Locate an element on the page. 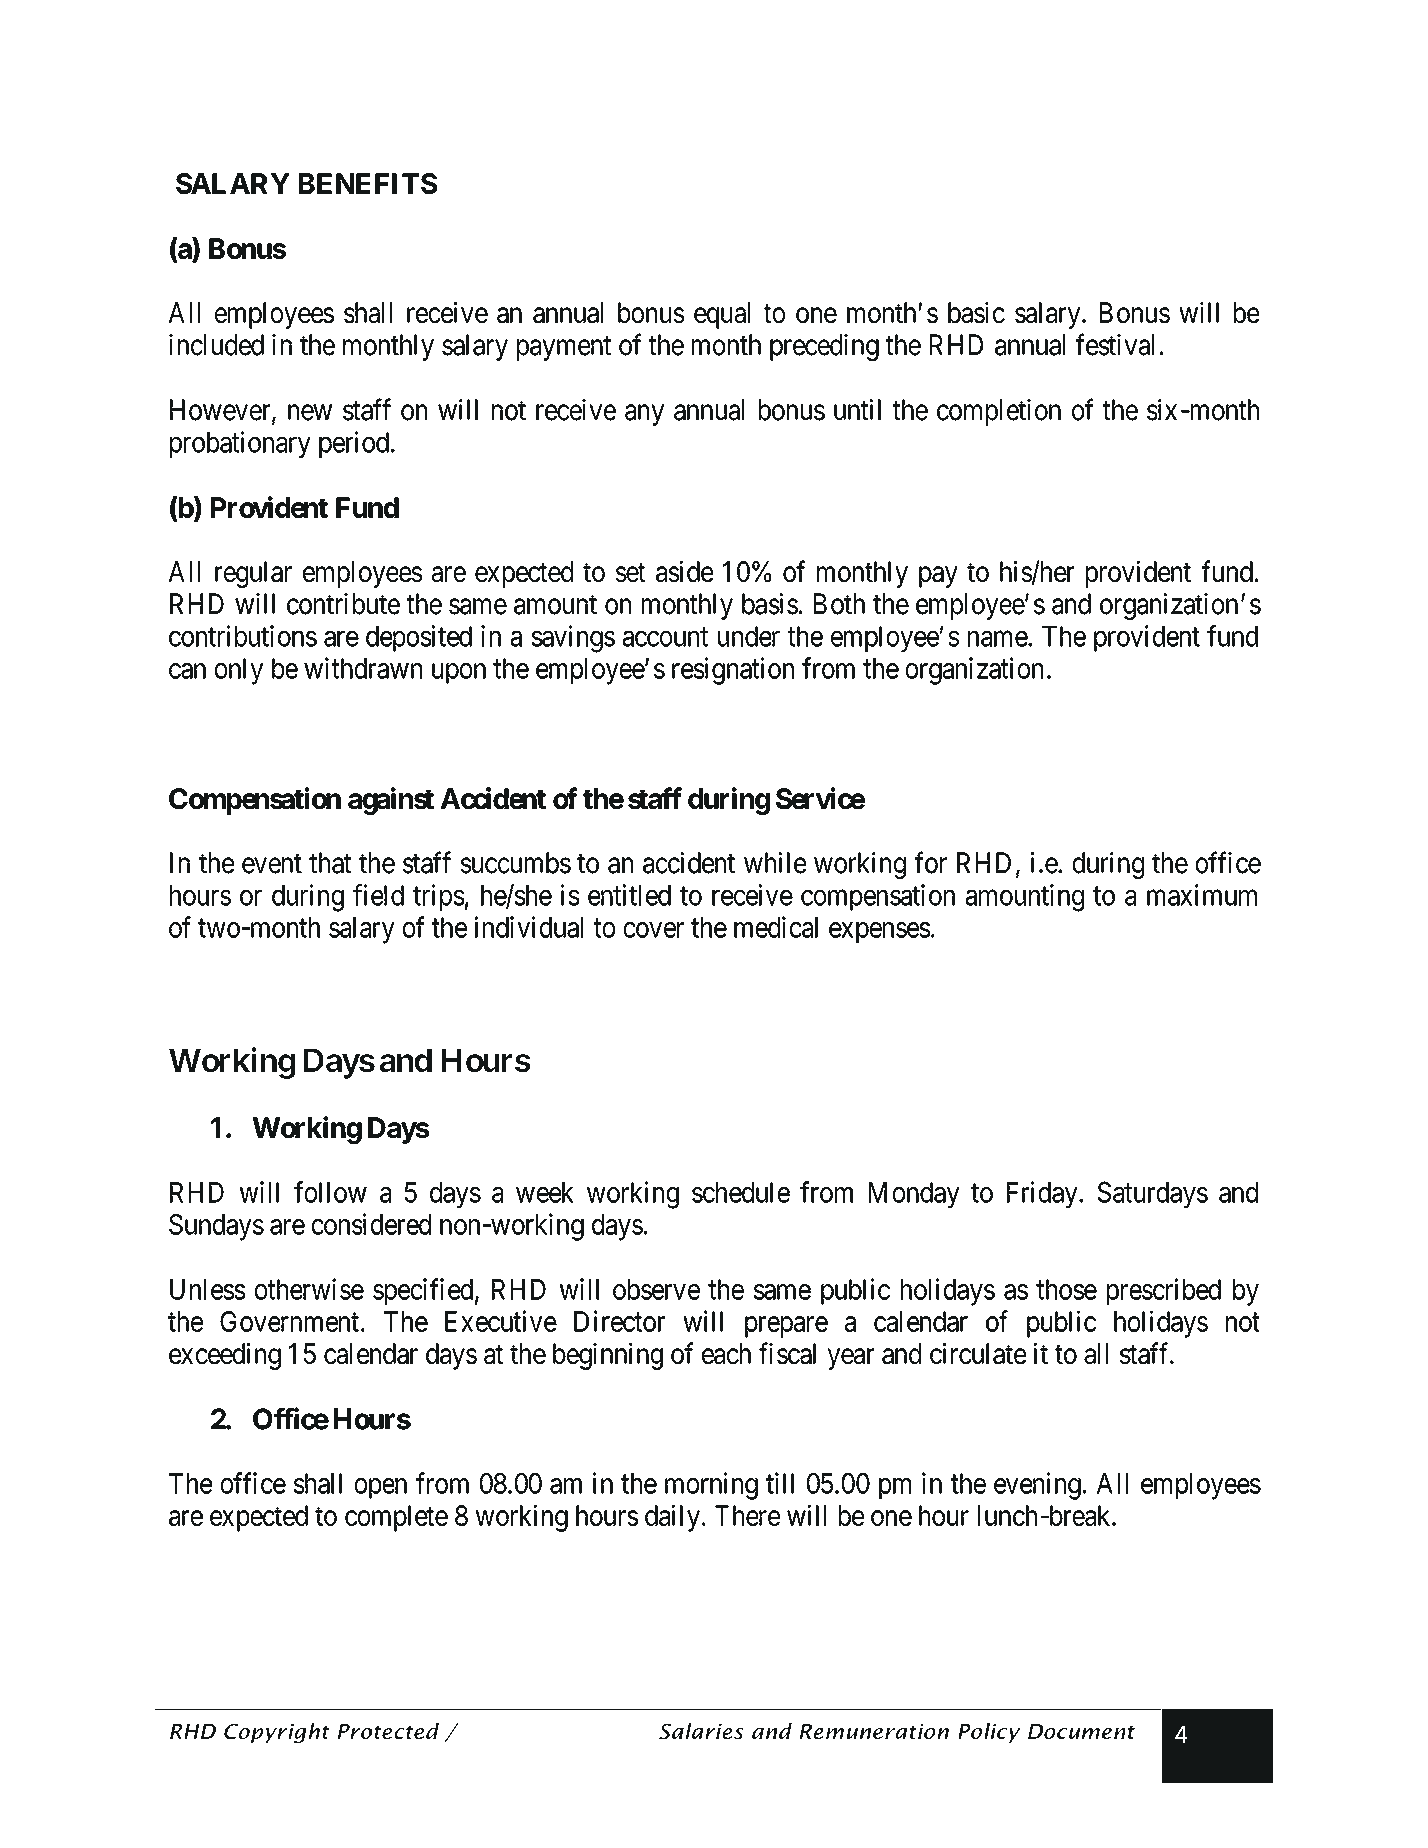 This document has height=1848, width=1428. Salaries is located at coordinates (701, 1731).
